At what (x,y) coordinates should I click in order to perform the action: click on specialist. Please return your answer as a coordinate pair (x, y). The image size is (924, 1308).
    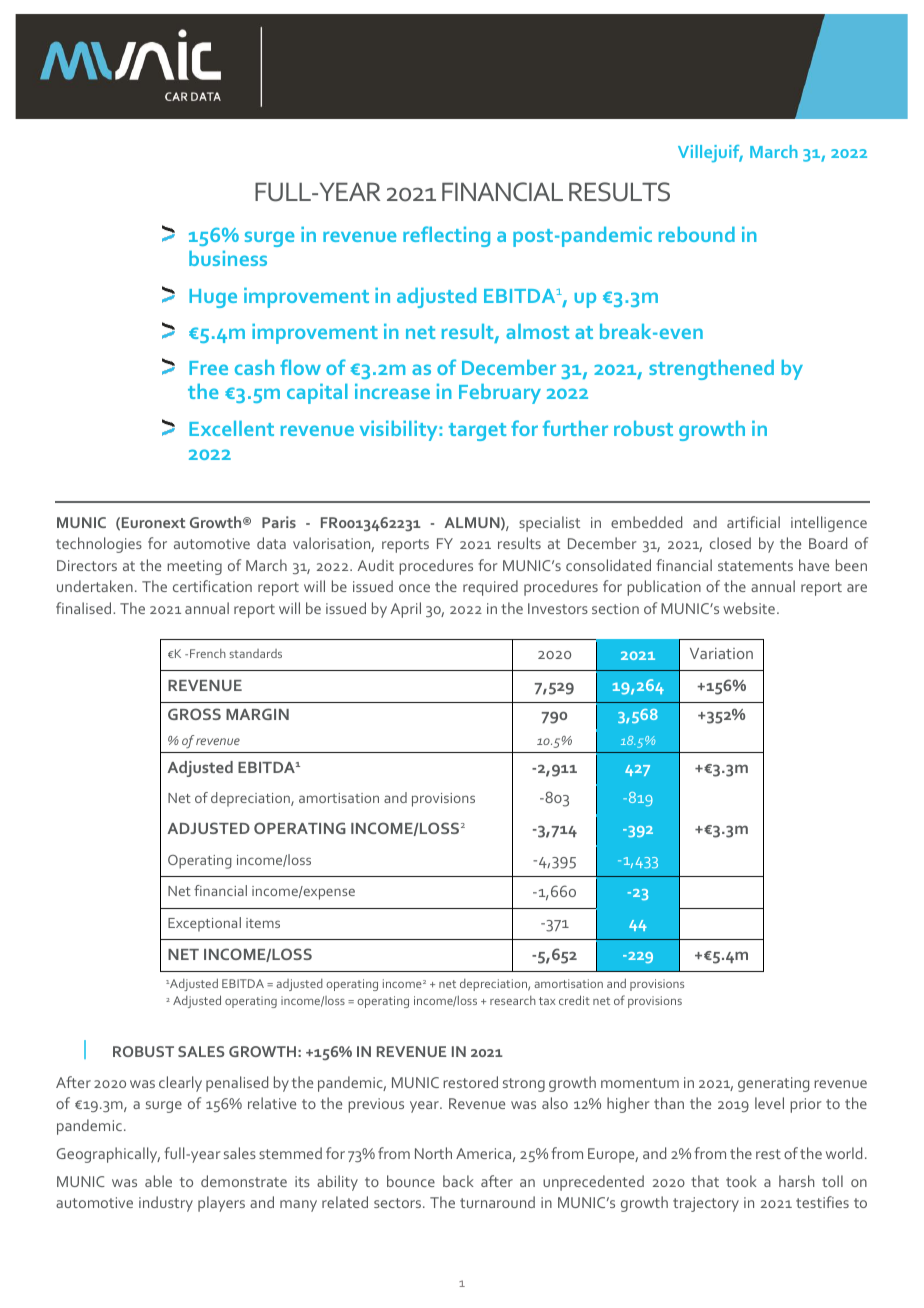
    Looking at the image, I should click on (549, 524).
